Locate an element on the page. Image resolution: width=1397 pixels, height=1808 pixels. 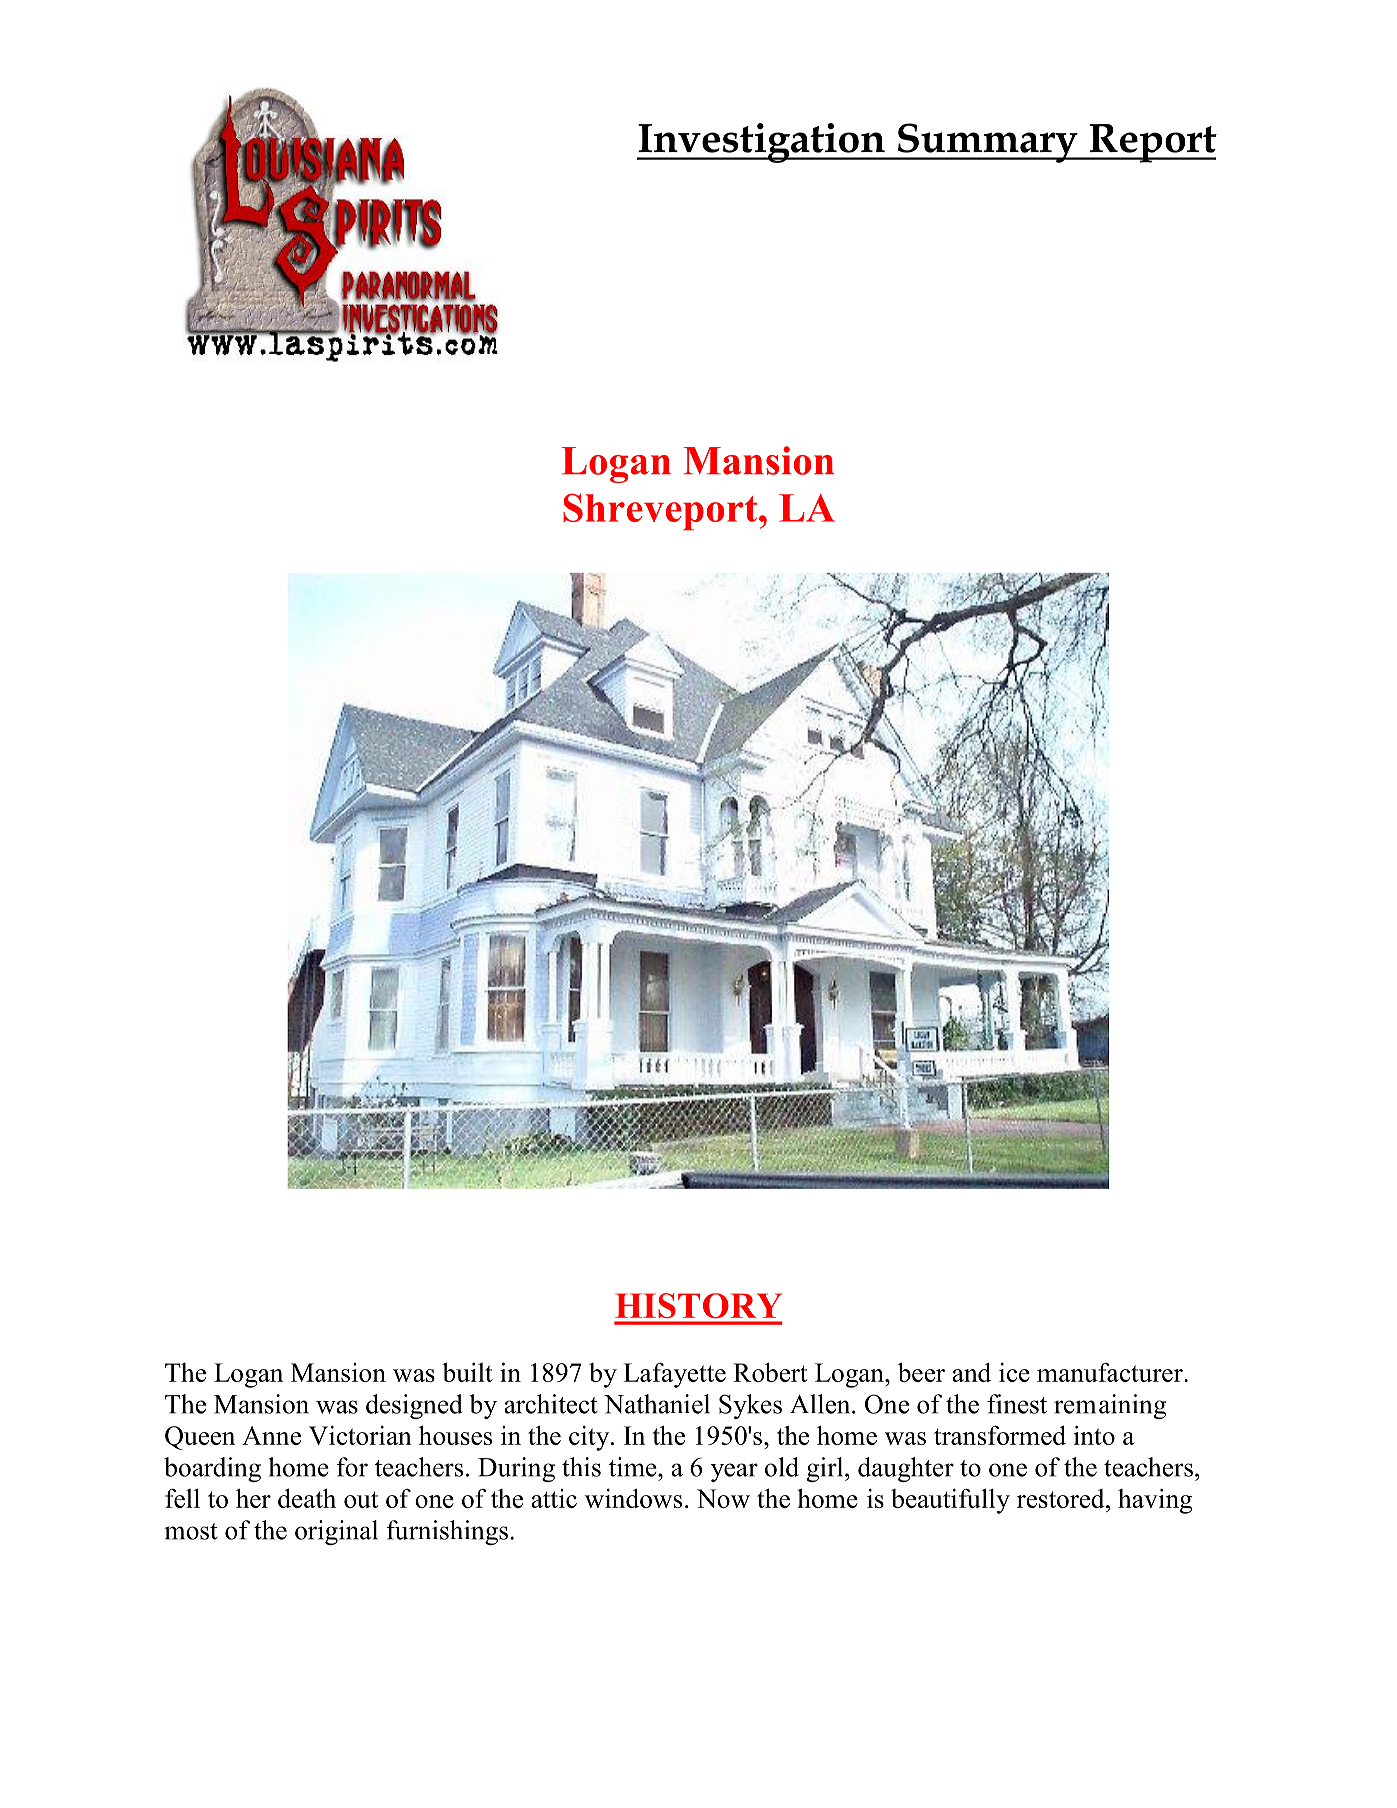
Investigation is located at coordinates (762, 143).
